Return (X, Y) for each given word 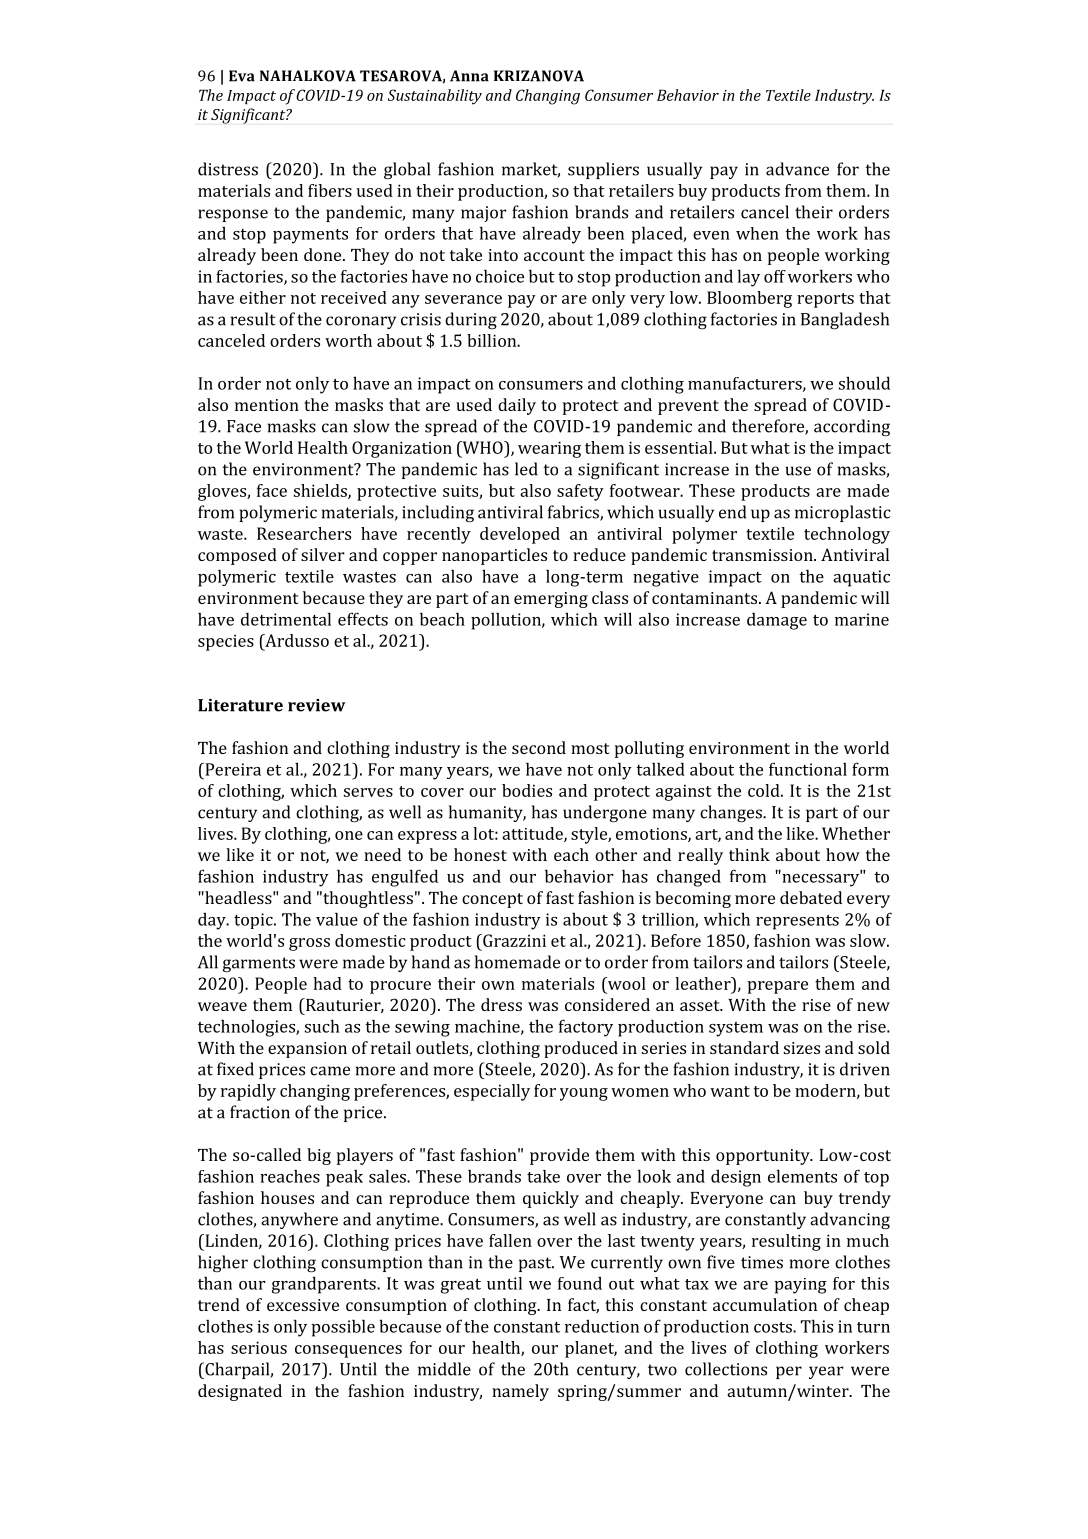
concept (492, 900)
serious (259, 1347)
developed (520, 535)
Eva (242, 76)
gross (309, 944)
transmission (763, 555)
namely (520, 1392)
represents (797, 922)
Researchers (304, 533)
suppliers (603, 170)
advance (797, 169)
